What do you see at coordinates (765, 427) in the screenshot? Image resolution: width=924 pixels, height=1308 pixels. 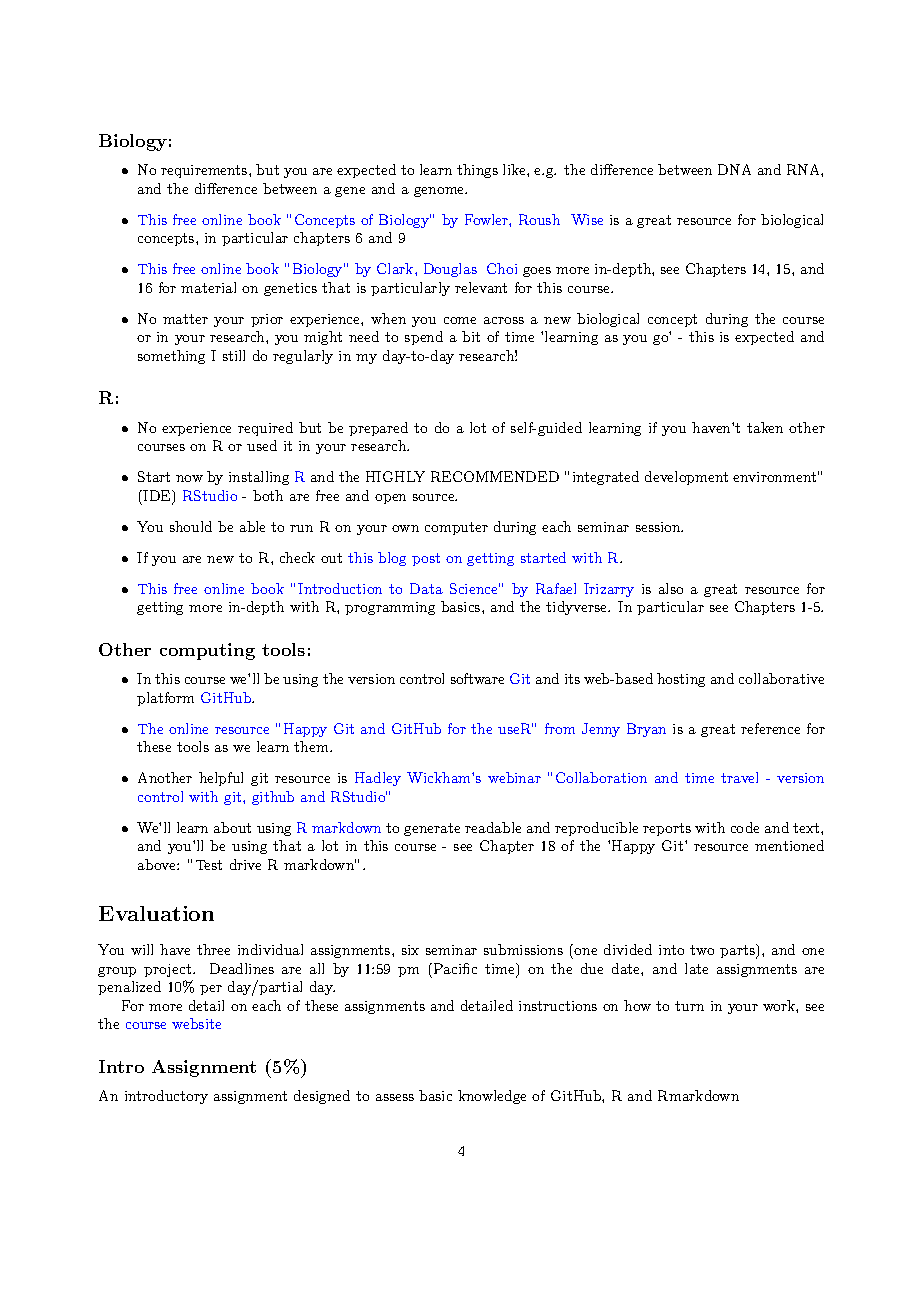 I see `taken` at bounding box center [765, 427].
